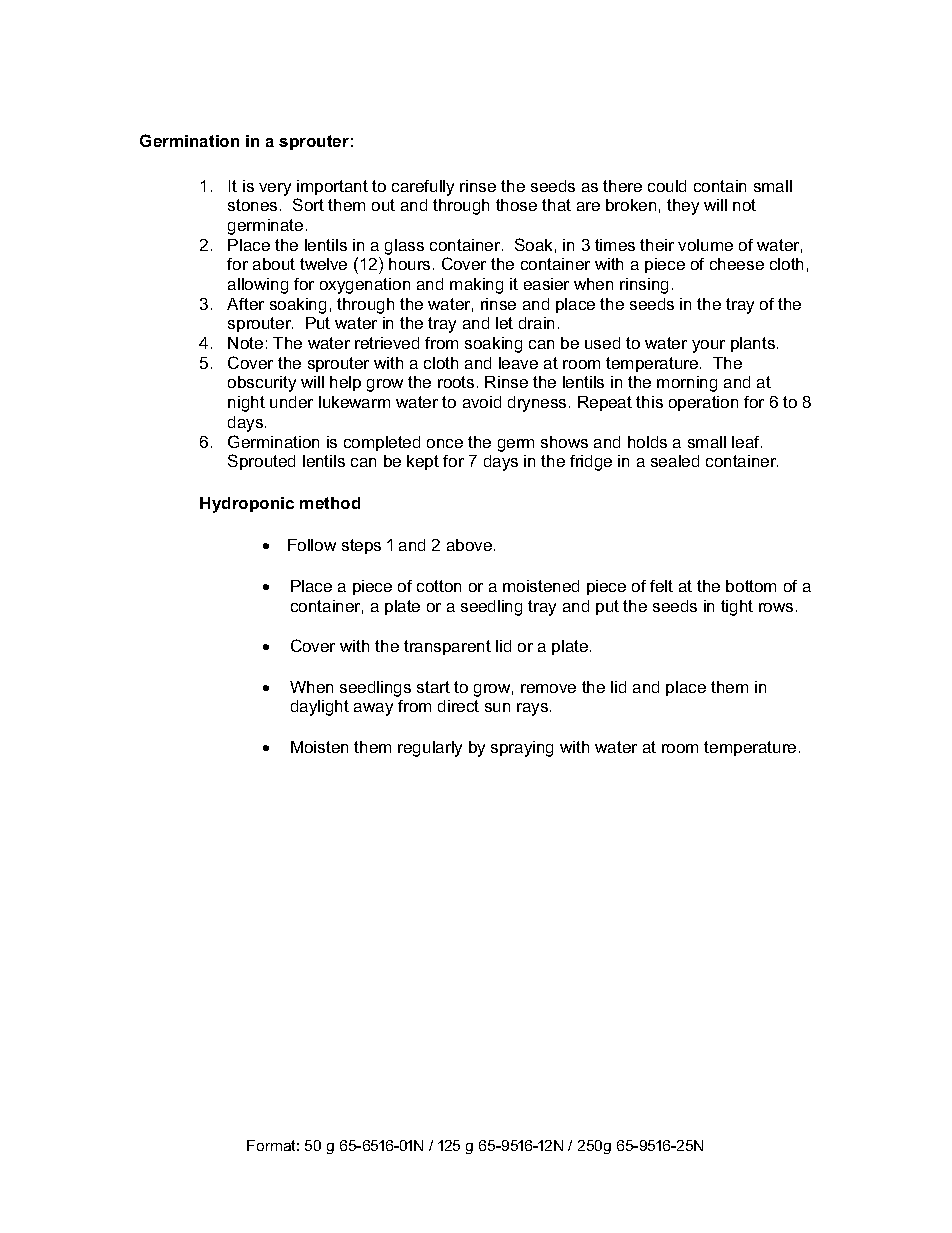 The image size is (952, 1233). What do you see at coordinates (308, 204) in the screenshot?
I see `Sort` at bounding box center [308, 204].
